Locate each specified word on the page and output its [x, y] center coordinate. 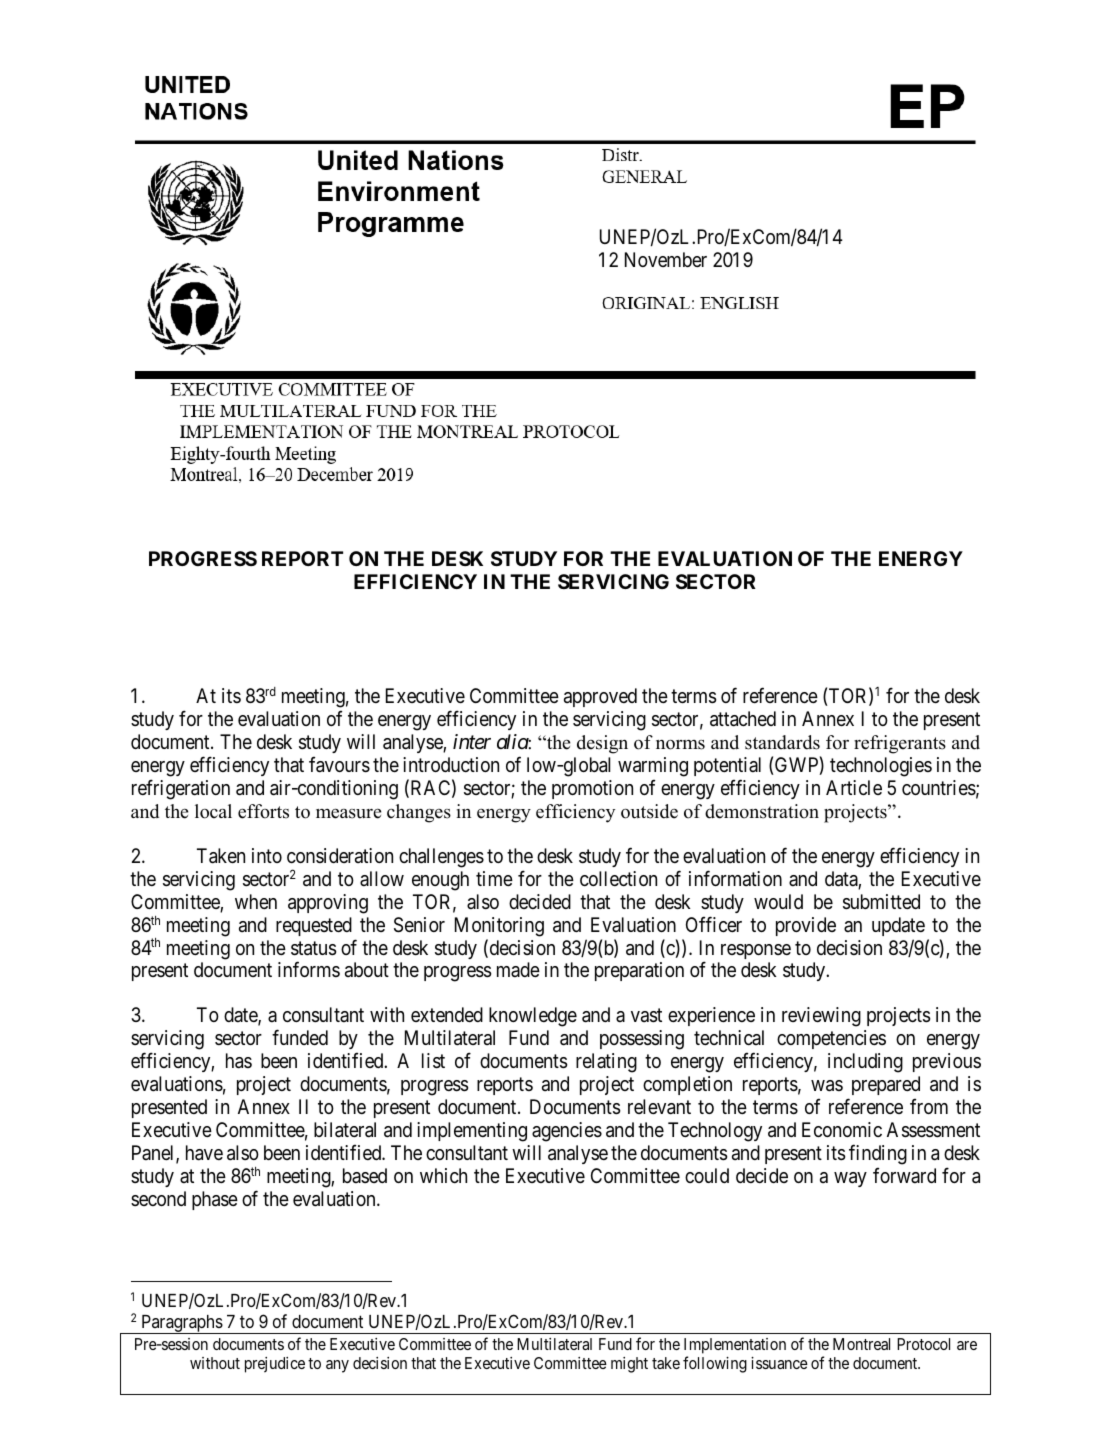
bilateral [345, 1130]
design [602, 744]
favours [339, 764]
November [666, 259]
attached [743, 719]
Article [854, 787]
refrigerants [900, 744]
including [865, 1063]
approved [600, 697]
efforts [263, 811]
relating [606, 1063]
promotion [592, 789]
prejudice [275, 1365]
